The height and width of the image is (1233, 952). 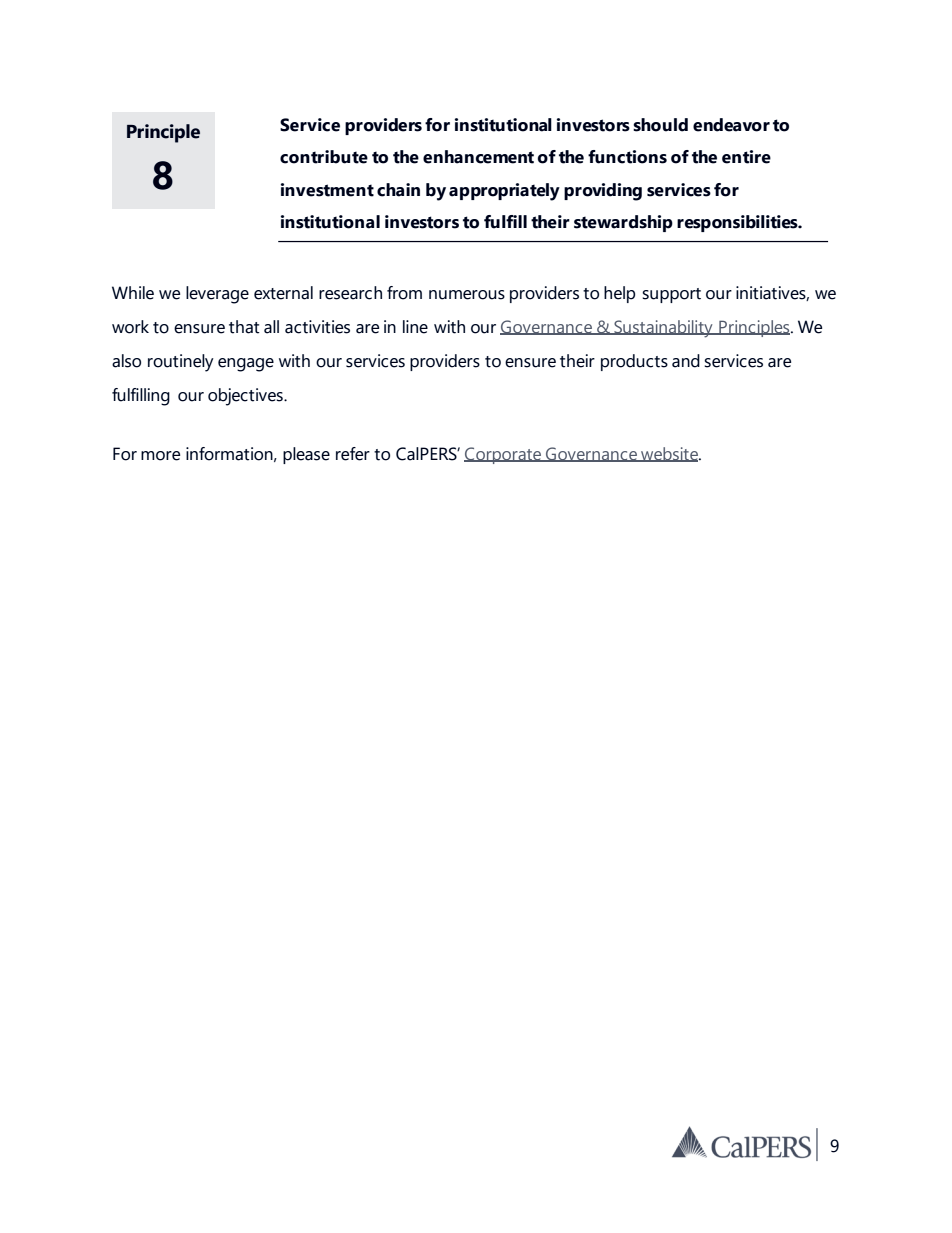 I want to click on that, so click(x=244, y=327).
